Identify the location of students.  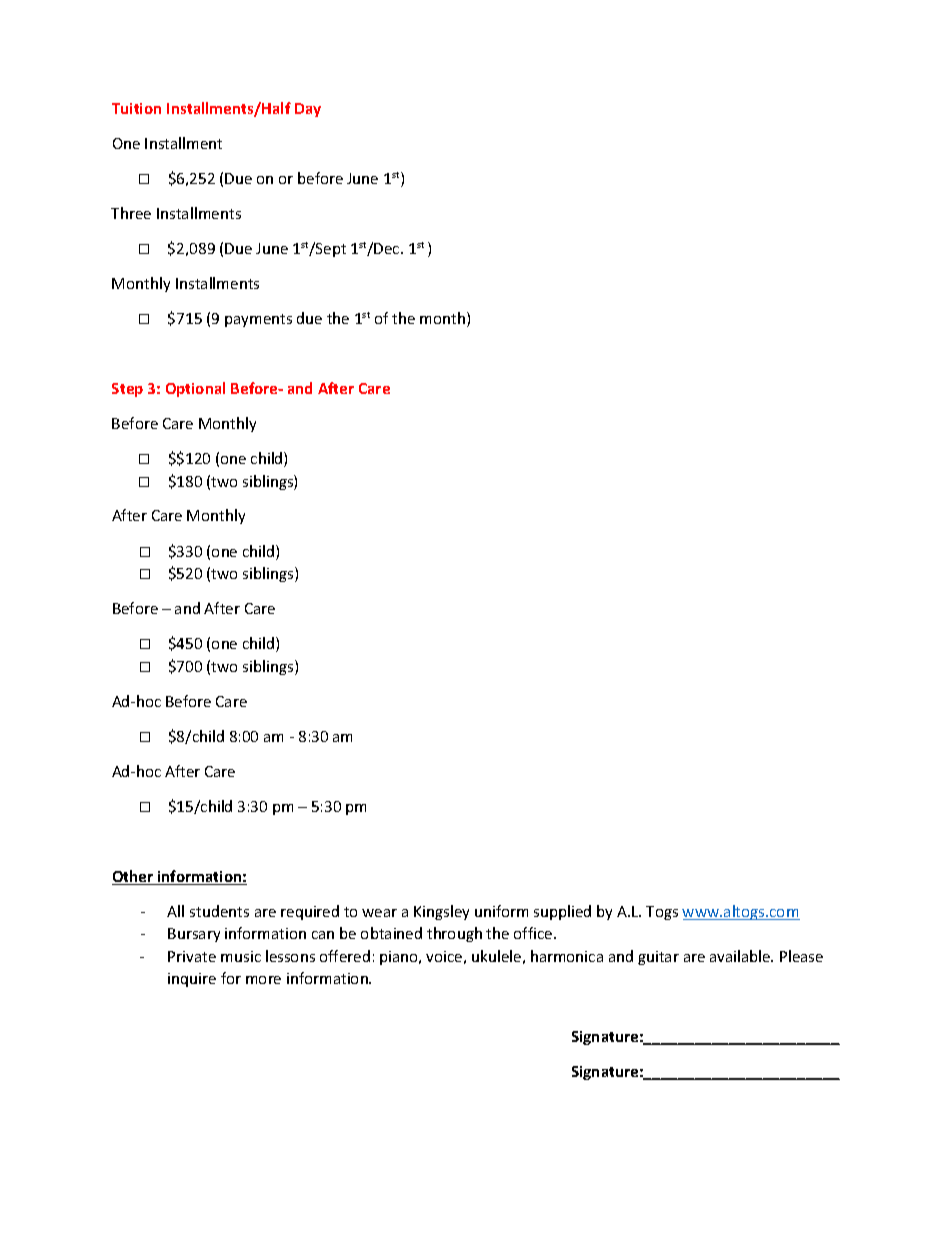
(219, 911).
